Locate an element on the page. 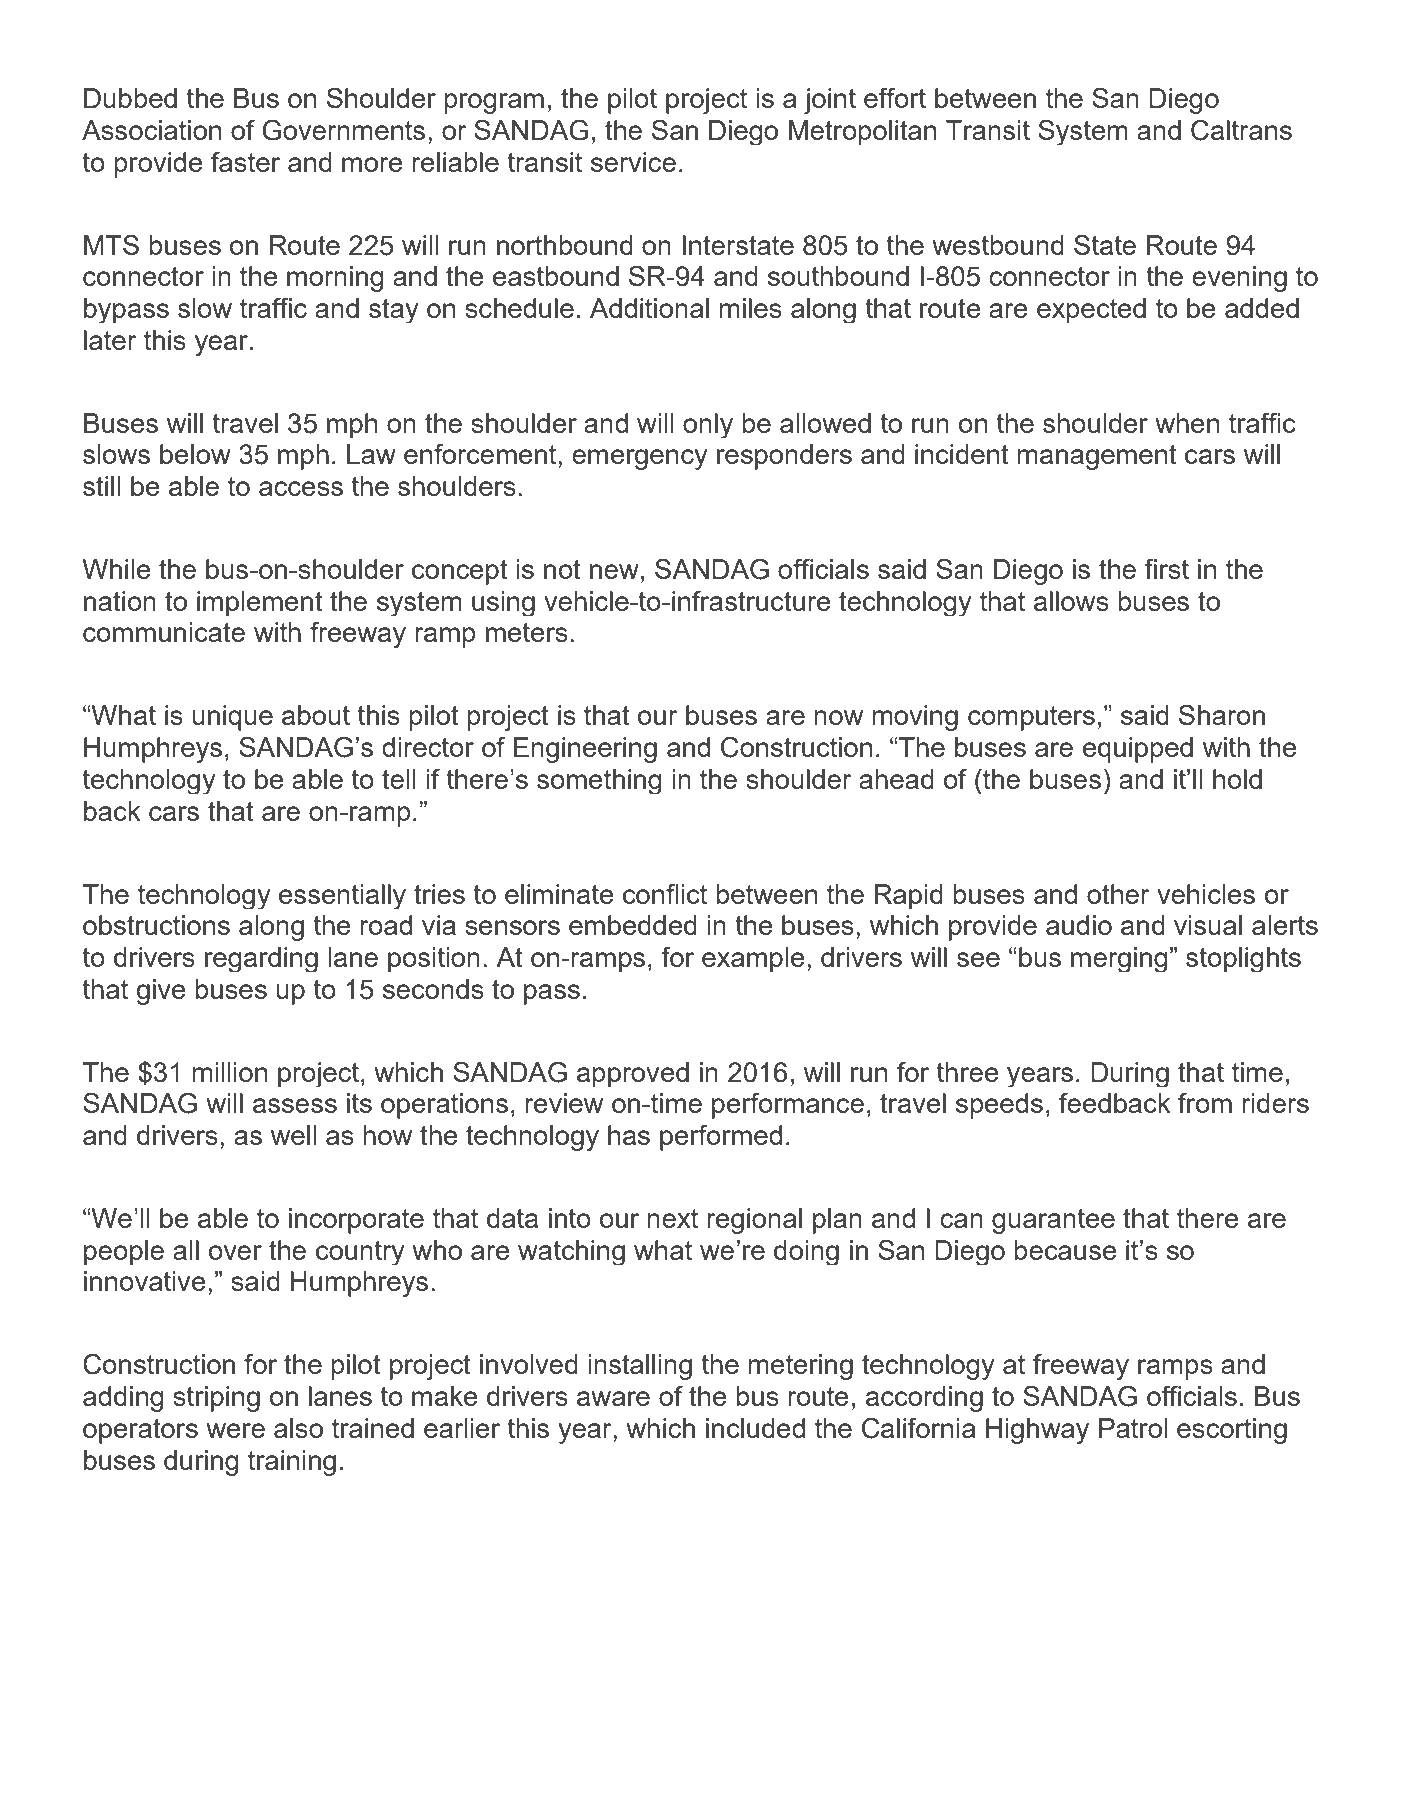  service is located at coordinates (633, 162).
